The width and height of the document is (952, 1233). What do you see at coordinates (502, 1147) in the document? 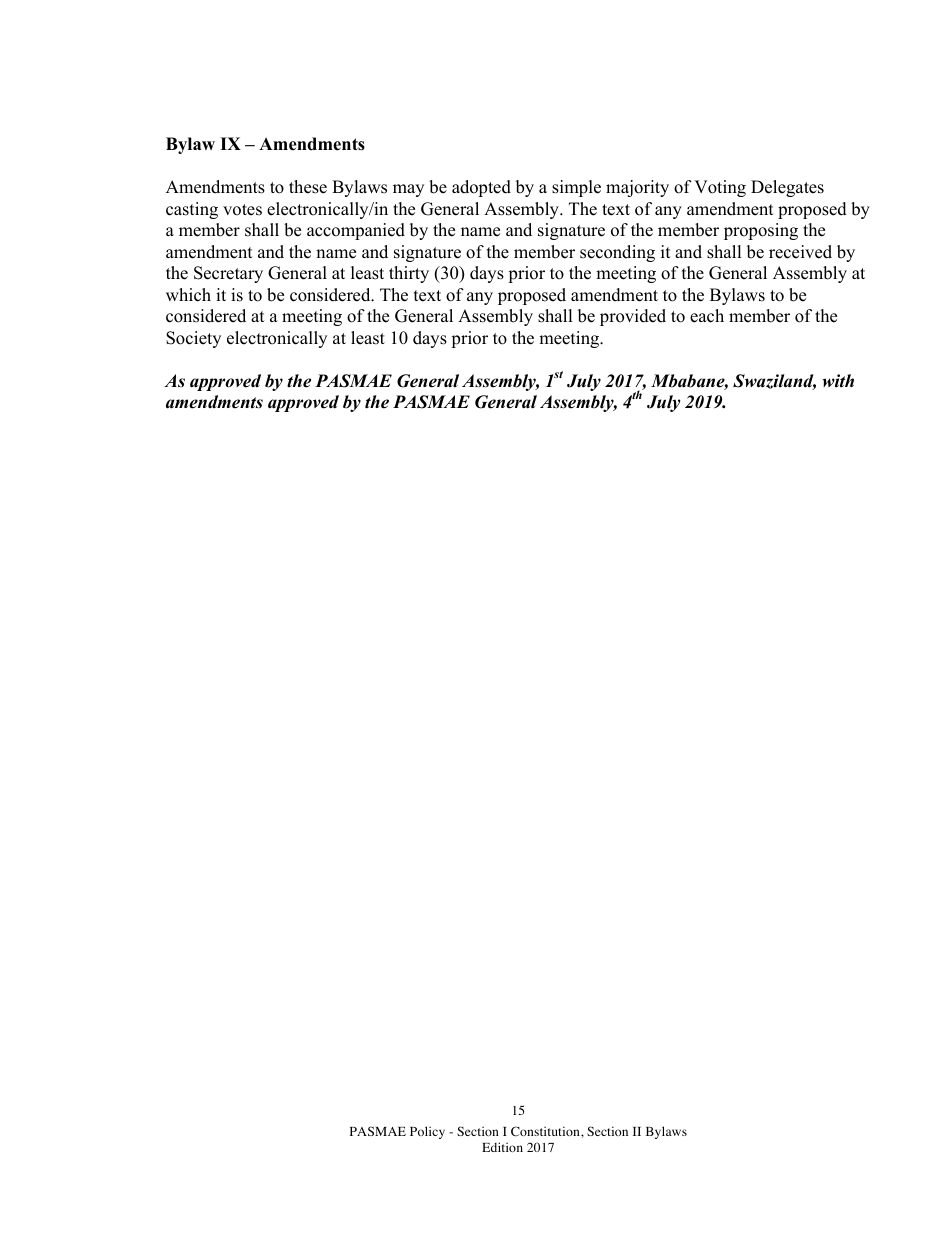
I see `Edition` at bounding box center [502, 1147].
